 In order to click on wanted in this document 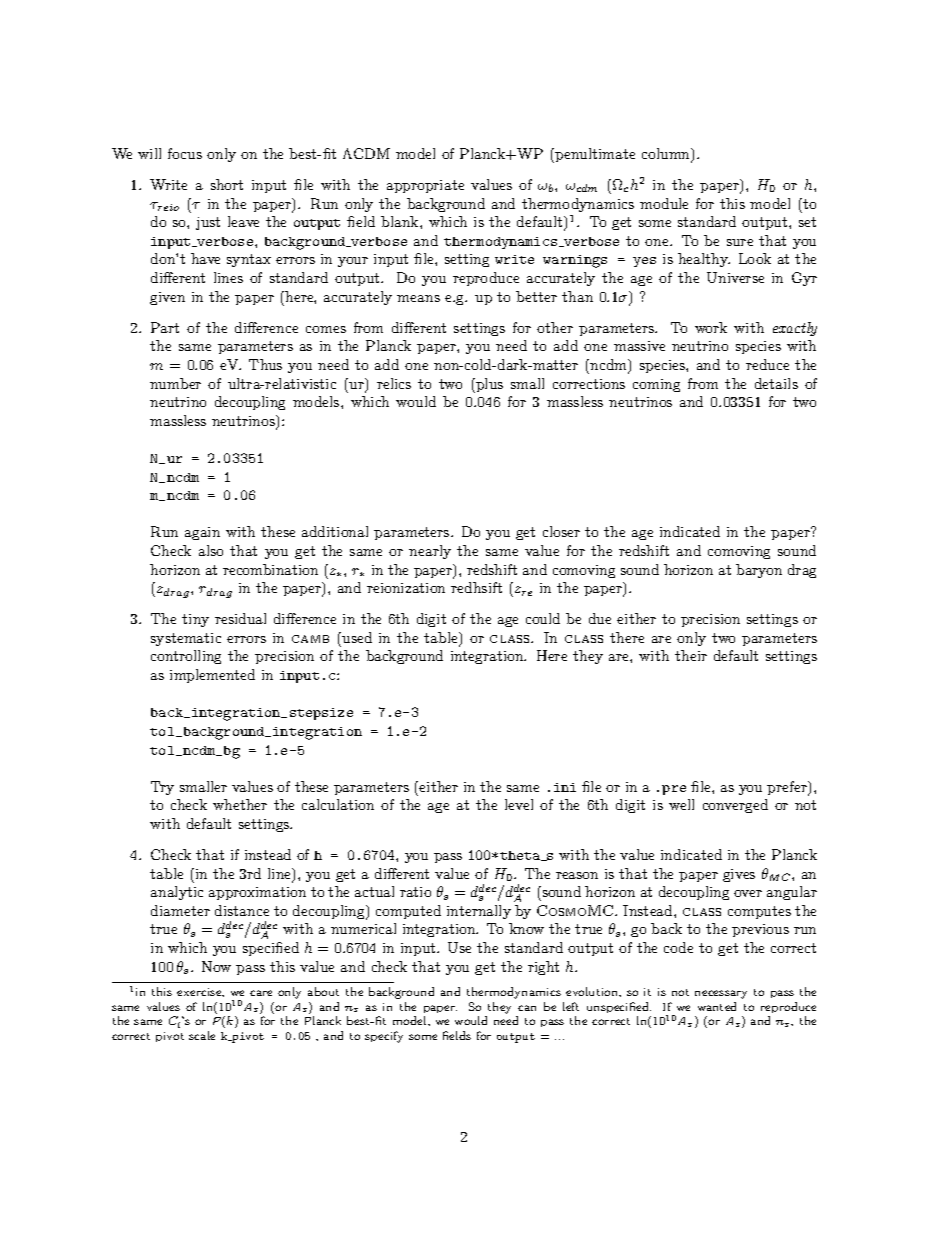, I will do `click(717, 1006)`.
